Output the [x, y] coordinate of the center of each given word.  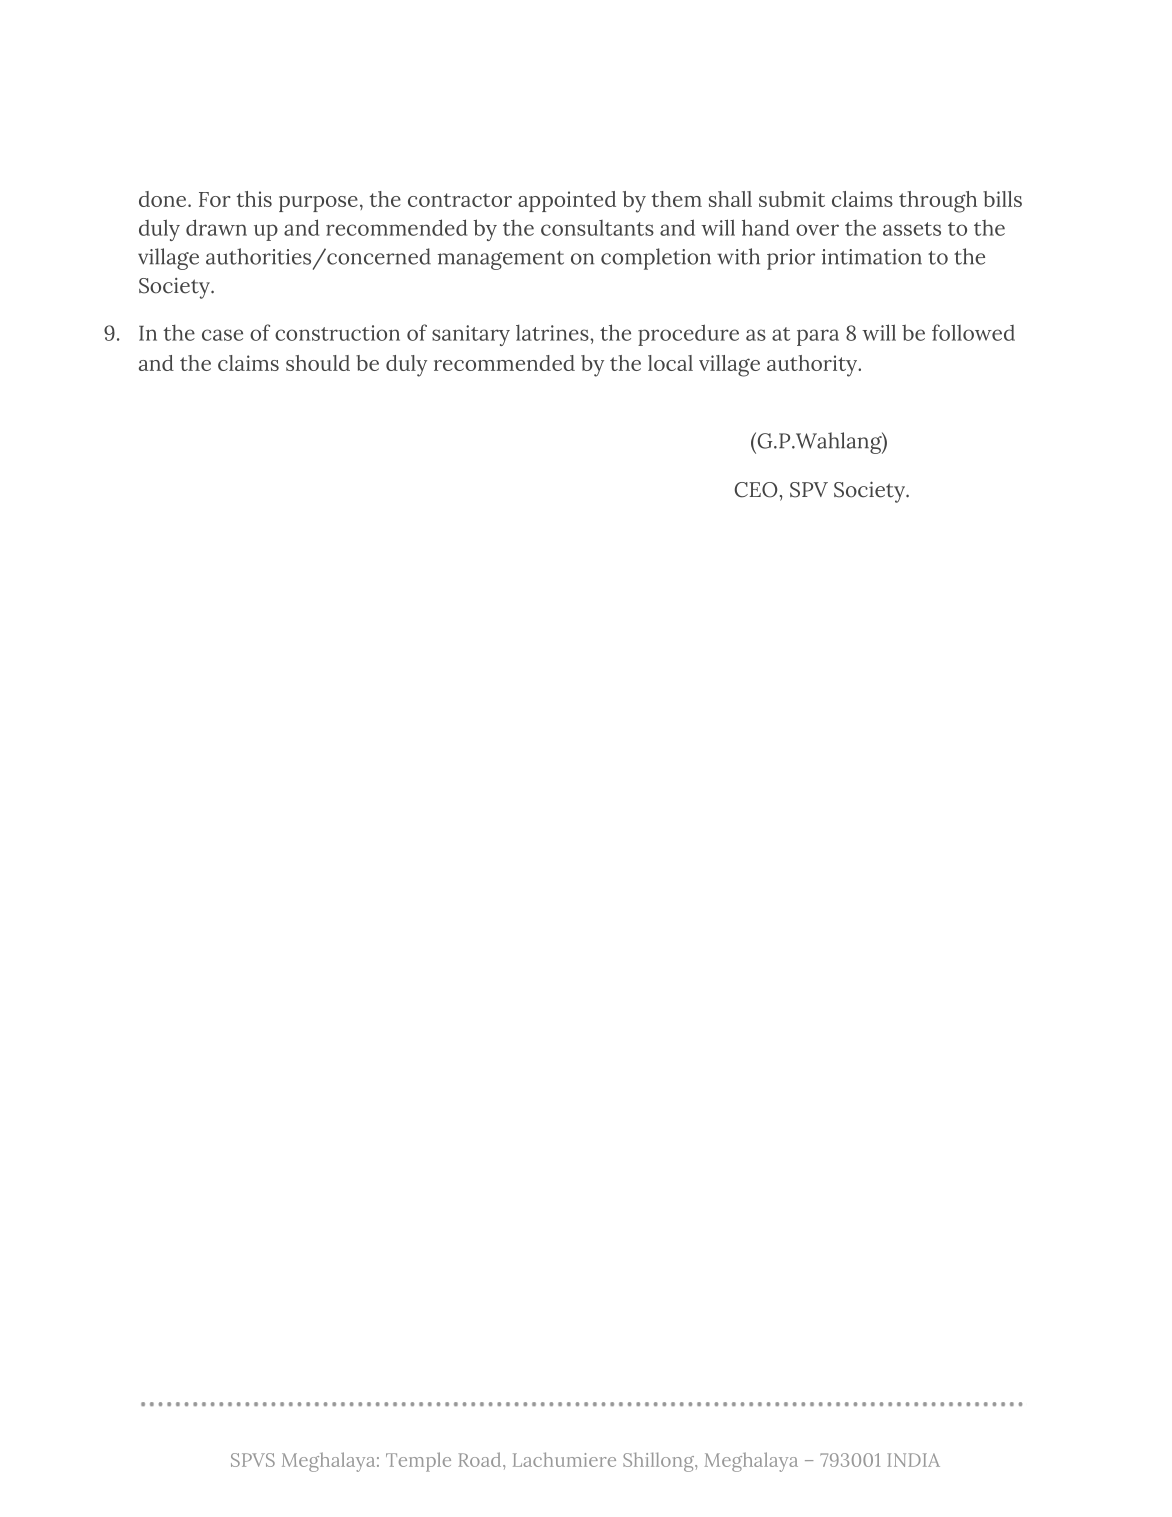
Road [481, 1459]
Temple [418, 1462]
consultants [597, 228]
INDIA [913, 1460]
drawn [216, 227]
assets [912, 229]
